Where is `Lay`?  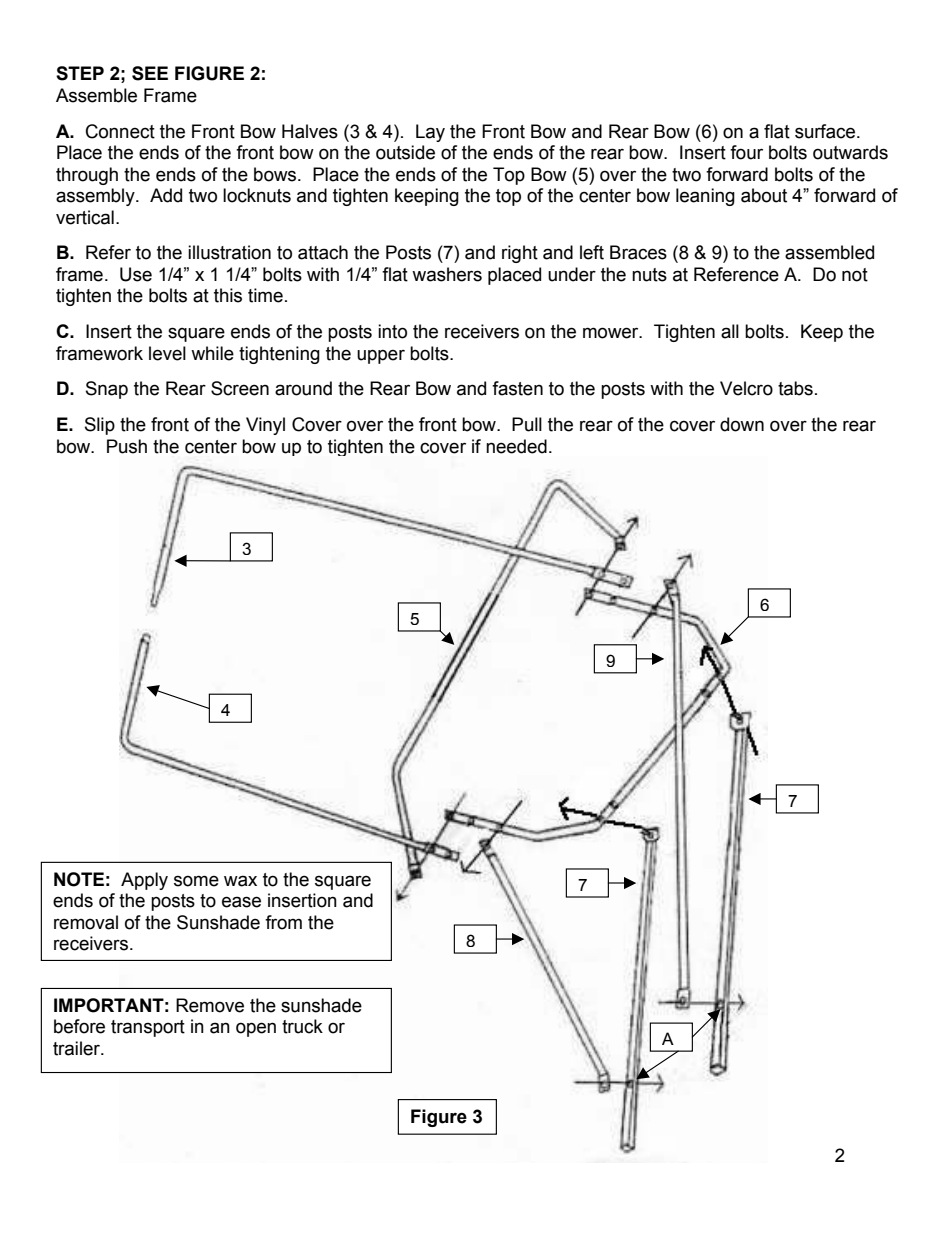 Lay is located at coordinates (430, 133).
